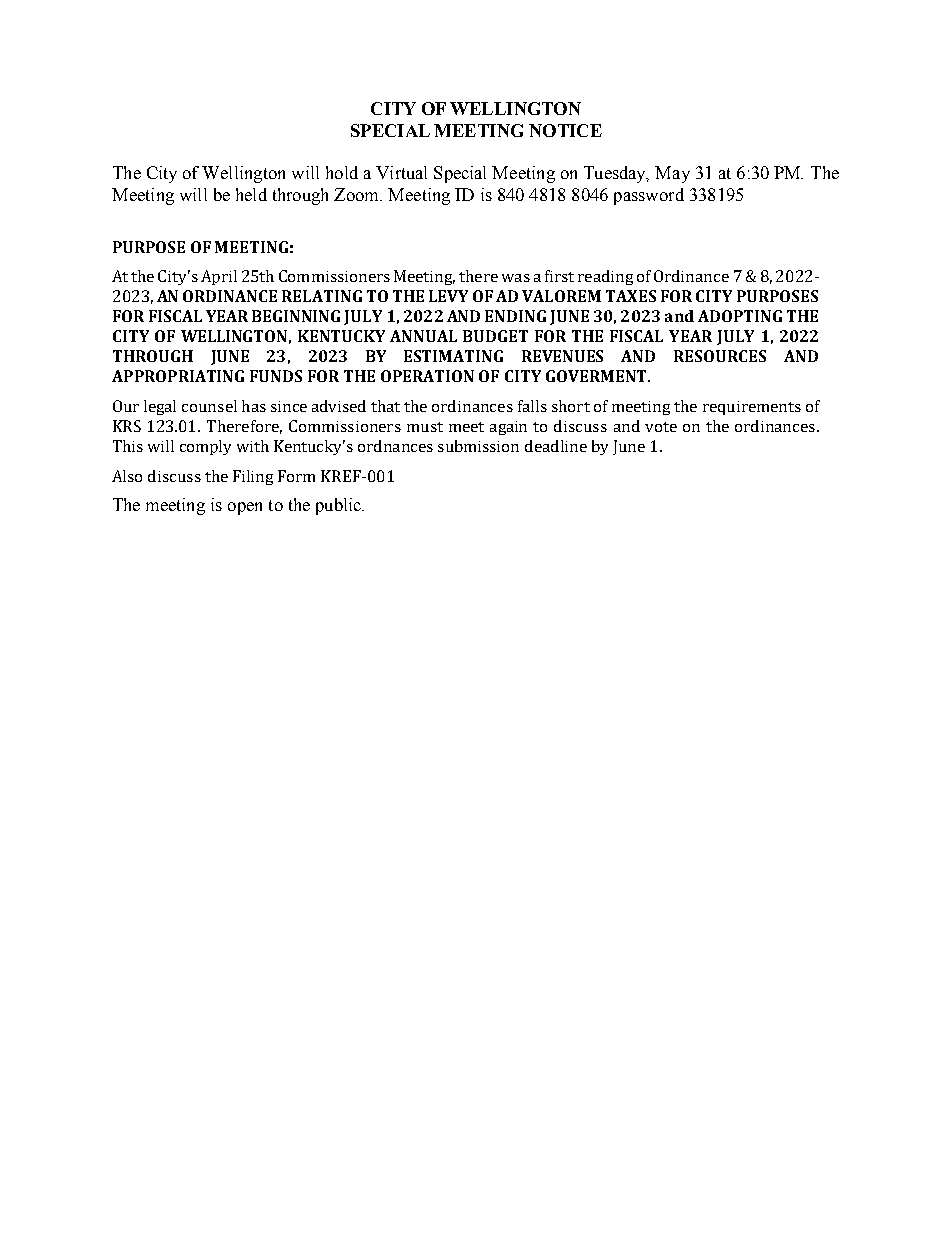  What do you see at coordinates (401, 172) in the image?
I see `Virtual` at bounding box center [401, 172].
